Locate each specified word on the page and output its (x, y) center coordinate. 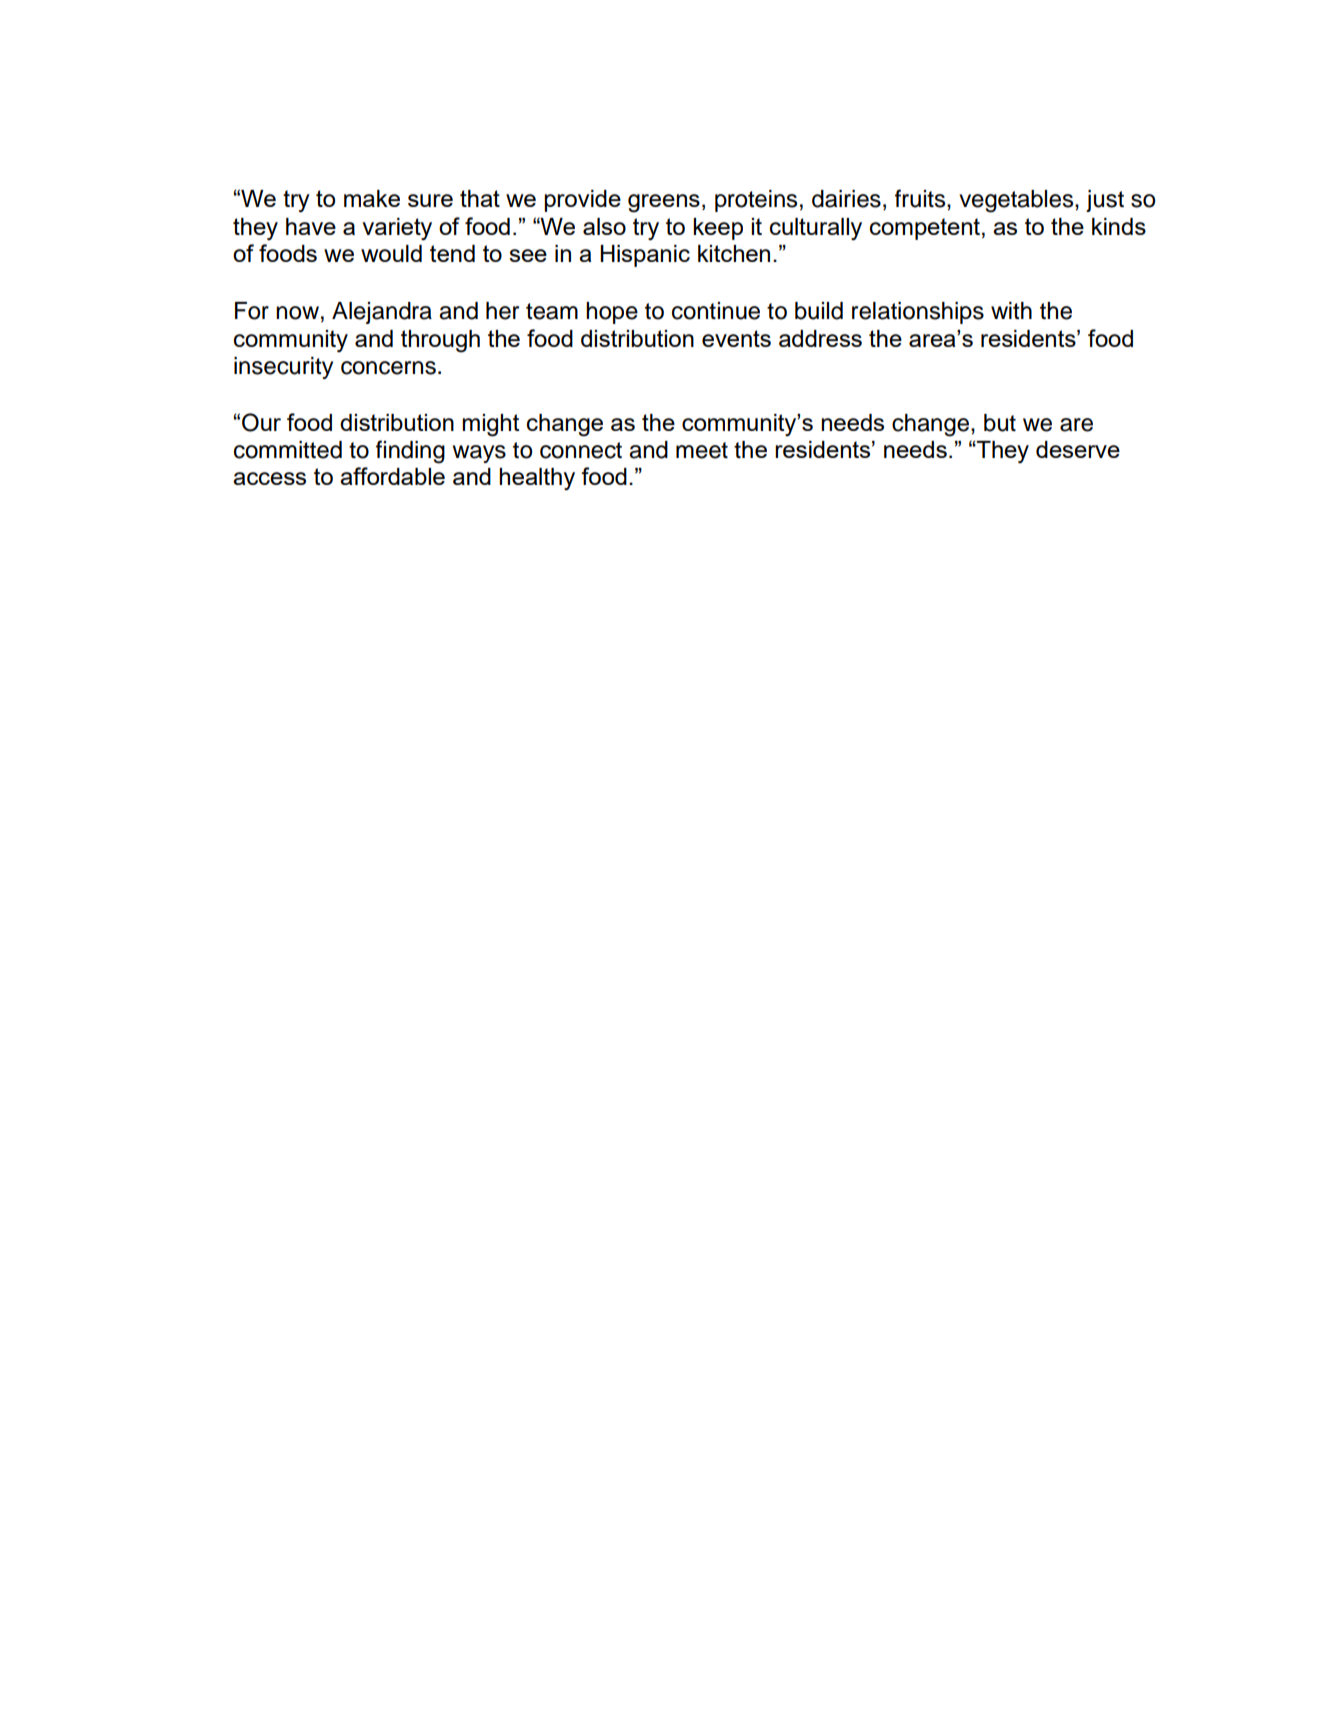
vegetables (1017, 201)
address (820, 338)
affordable (392, 476)
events (736, 338)
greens (664, 203)
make (372, 198)
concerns (388, 368)
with (1011, 310)
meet (702, 450)
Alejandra (382, 313)
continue (716, 311)
